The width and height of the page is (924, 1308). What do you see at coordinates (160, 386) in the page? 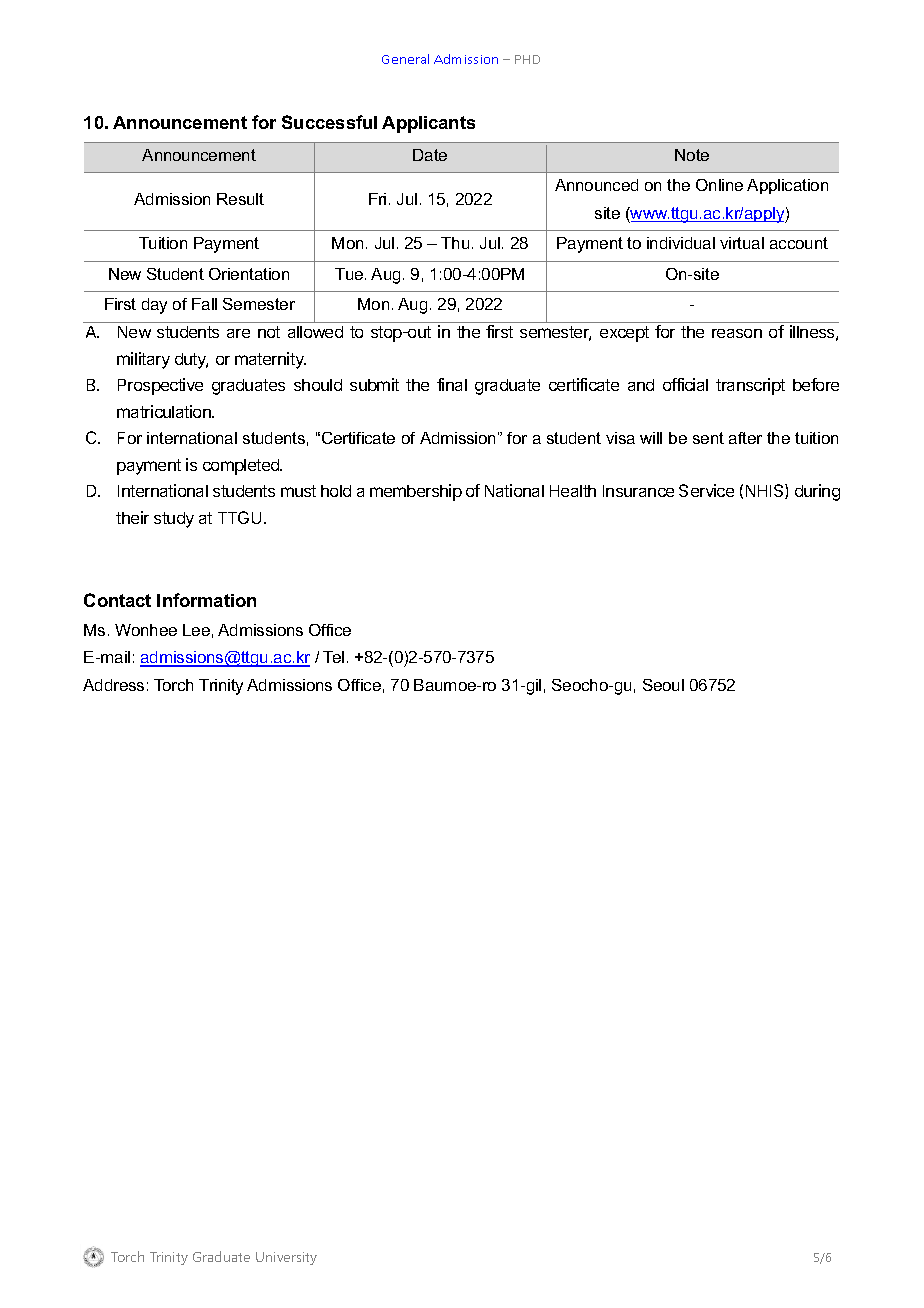
I see `Prospective` at bounding box center [160, 386].
